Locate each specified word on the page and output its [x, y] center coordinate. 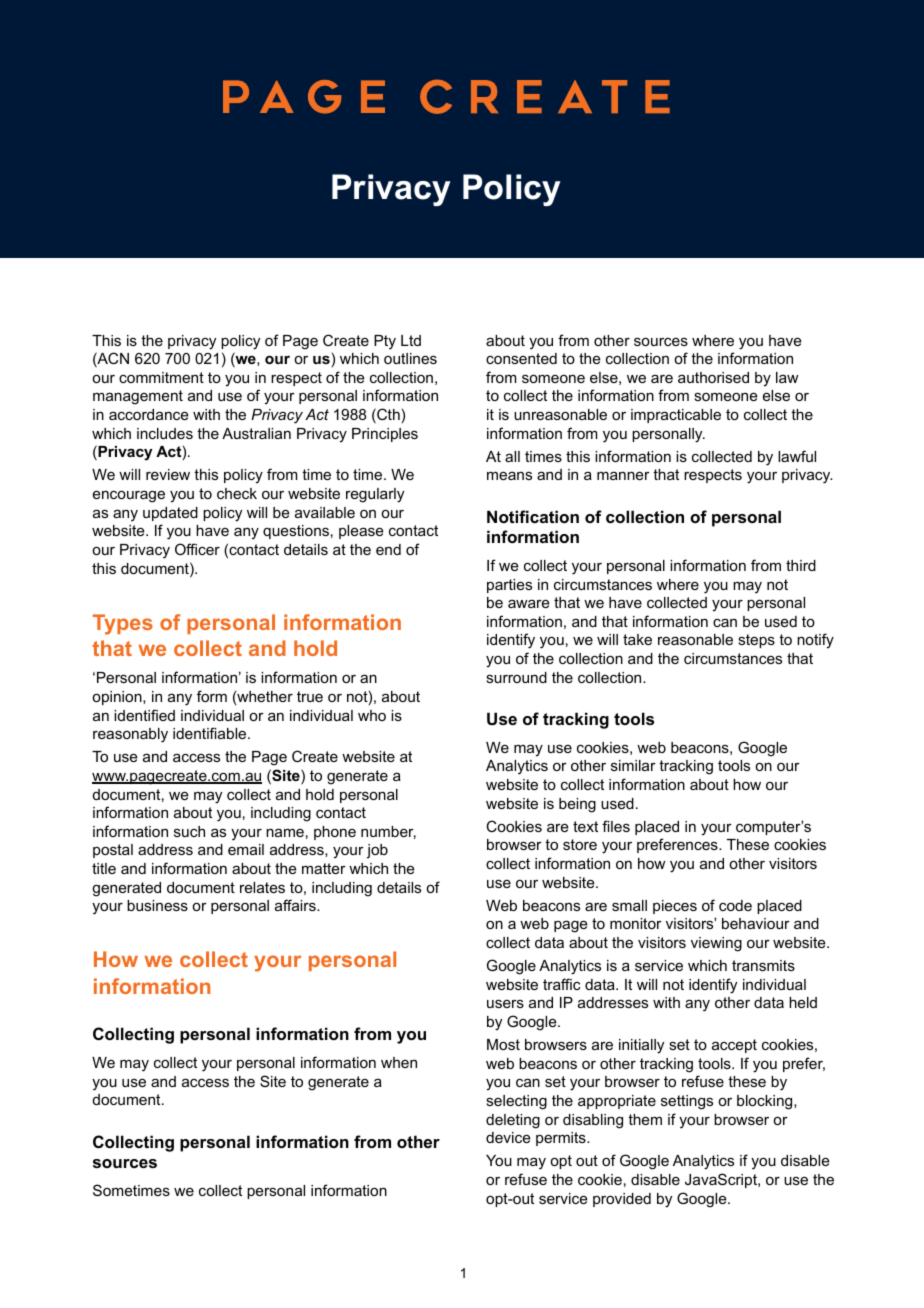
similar [633, 765]
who [372, 715]
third [801, 565]
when [399, 1062]
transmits [763, 965]
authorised [713, 377]
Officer [197, 549]
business [157, 905]
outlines [410, 358]
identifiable [211, 733]
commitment [161, 377]
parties [509, 586]
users [505, 1003]
